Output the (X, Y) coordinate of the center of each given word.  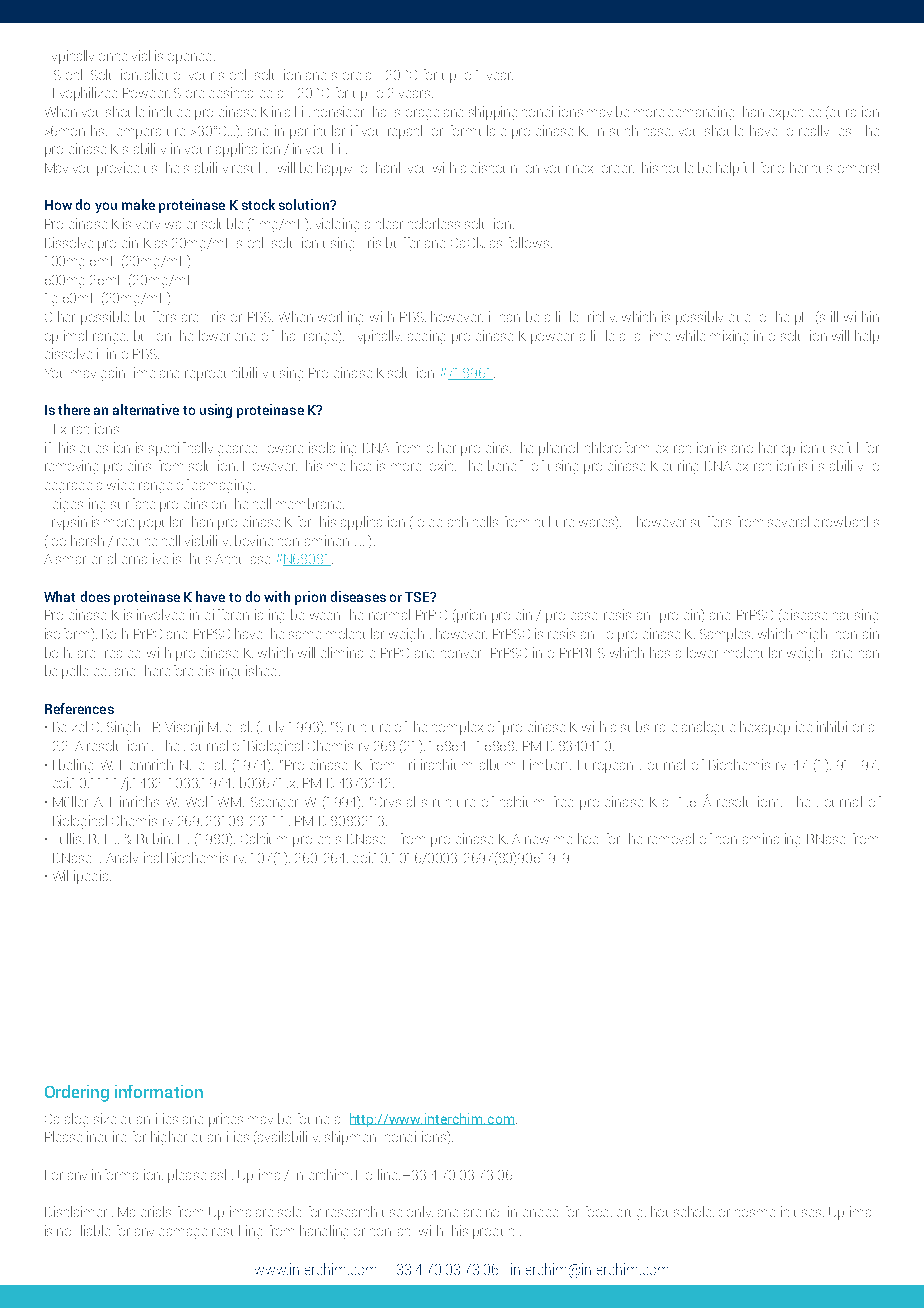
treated (122, 654)
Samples (726, 635)
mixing (729, 337)
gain (113, 374)
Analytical (134, 857)
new (537, 840)
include (169, 111)
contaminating (758, 840)
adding (426, 337)
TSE (418, 597)
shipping (493, 113)
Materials (144, 1211)
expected (795, 114)
